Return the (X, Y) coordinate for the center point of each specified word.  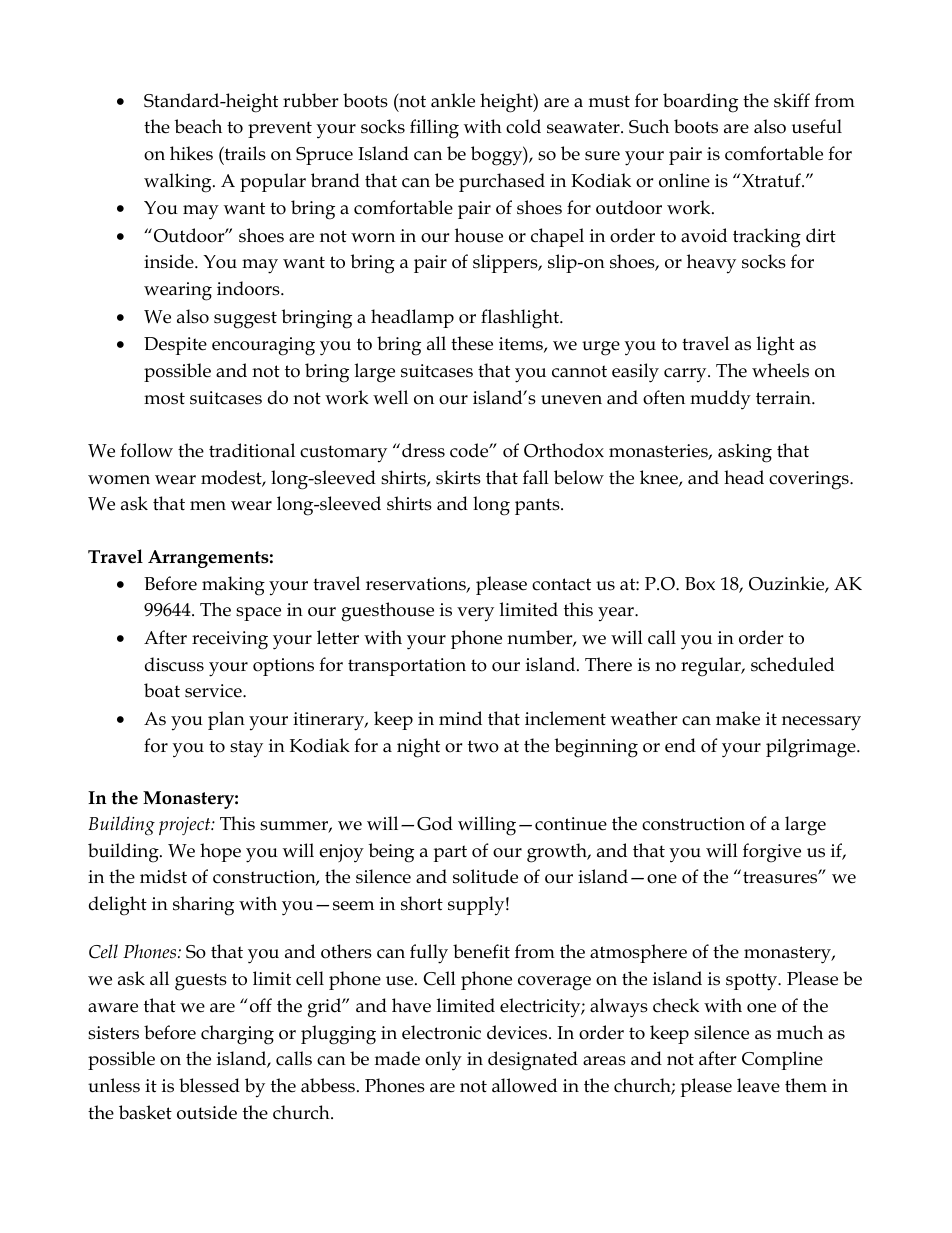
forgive (772, 853)
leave (758, 1085)
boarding (700, 103)
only (443, 1061)
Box (700, 584)
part (450, 853)
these (472, 343)
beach (198, 126)
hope (220, 852)
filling (434, 129)
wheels (780, 370)
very (475, 614)
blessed (209, 1085)
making (233, 586)
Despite (175, 346)
